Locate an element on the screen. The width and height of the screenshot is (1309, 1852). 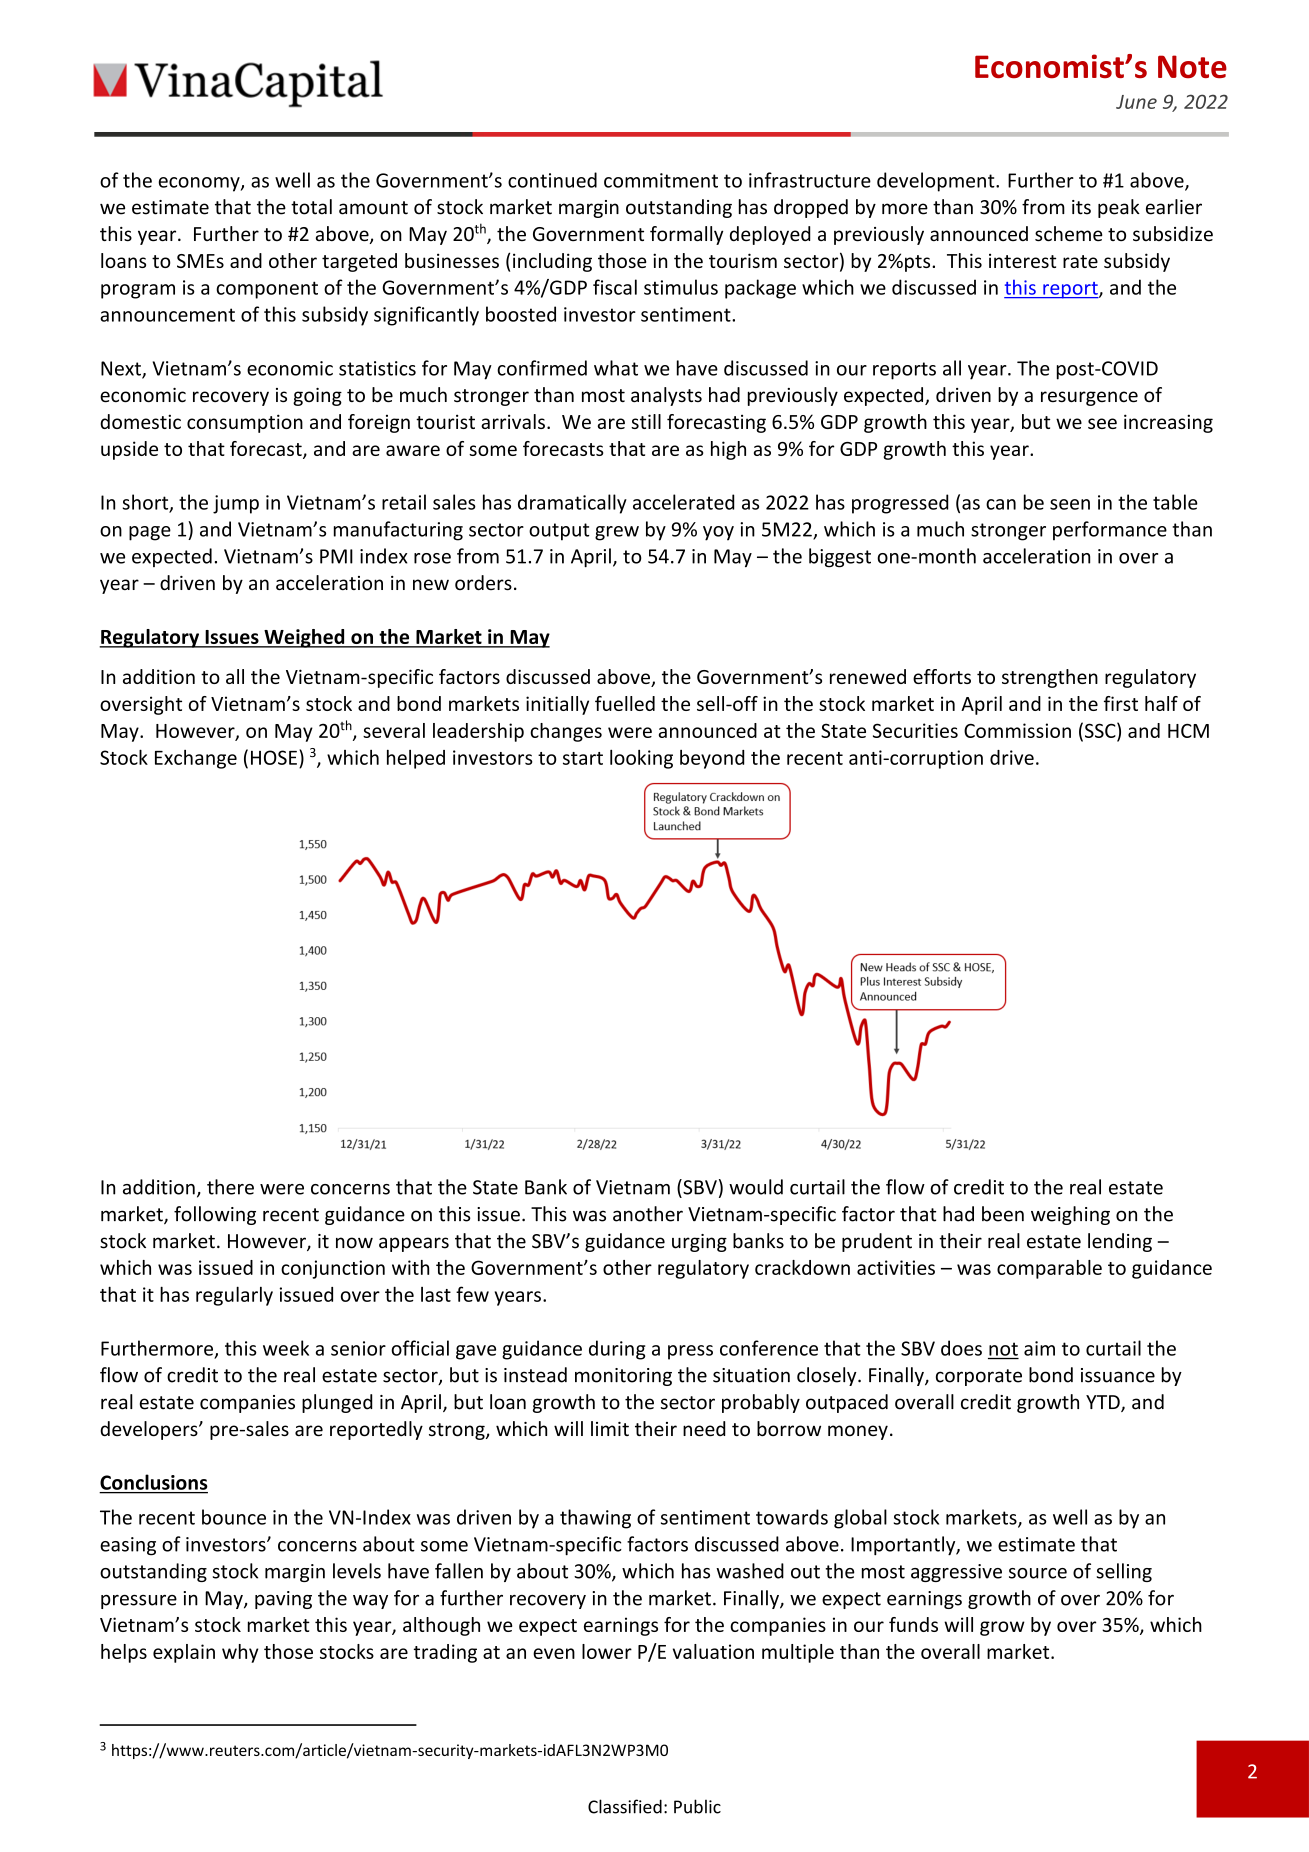
why is located at coordinates (240, 1653).
